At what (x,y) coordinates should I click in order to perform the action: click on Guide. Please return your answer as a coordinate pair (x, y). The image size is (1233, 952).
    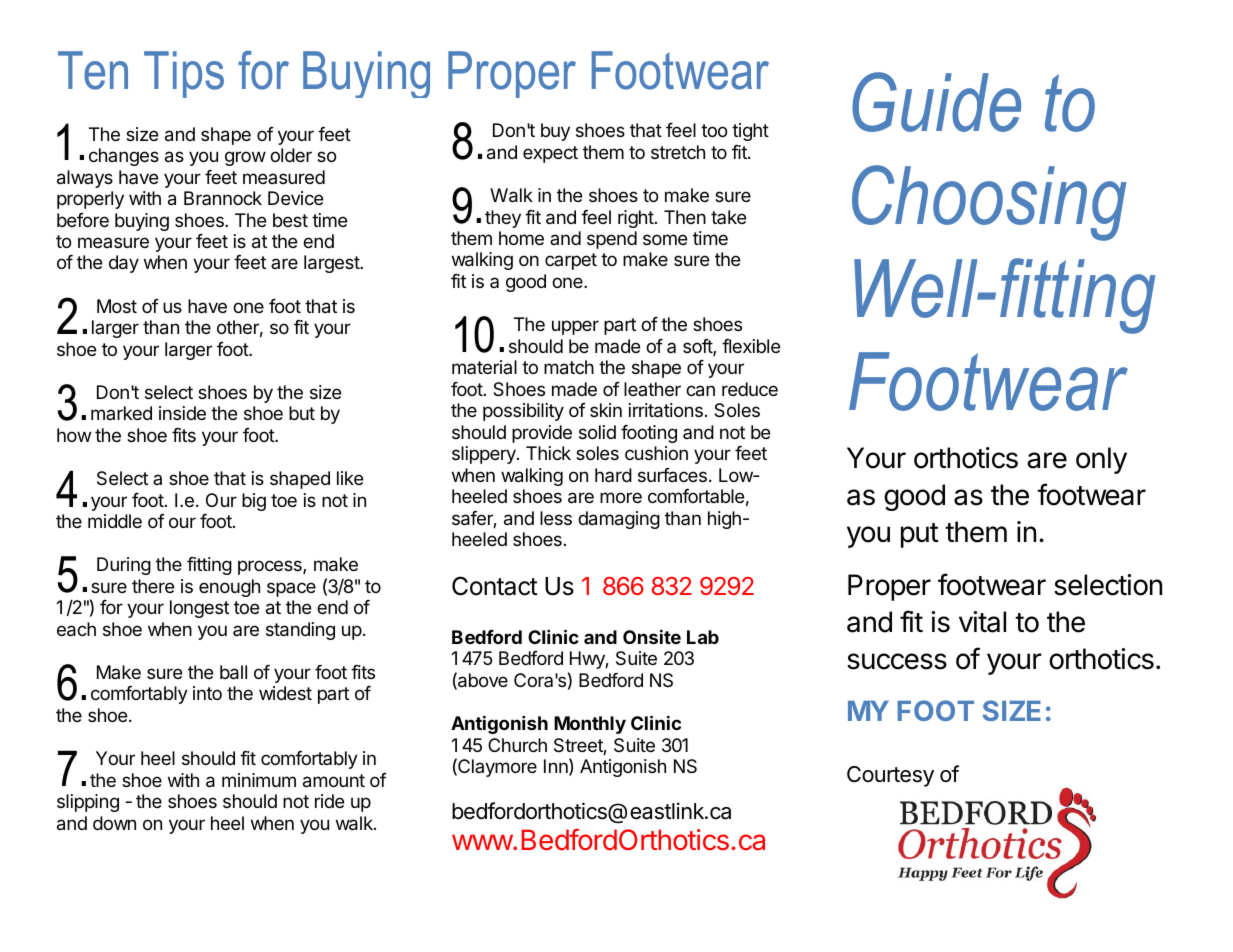
    Looking at the image, I should click on (936, 102).
